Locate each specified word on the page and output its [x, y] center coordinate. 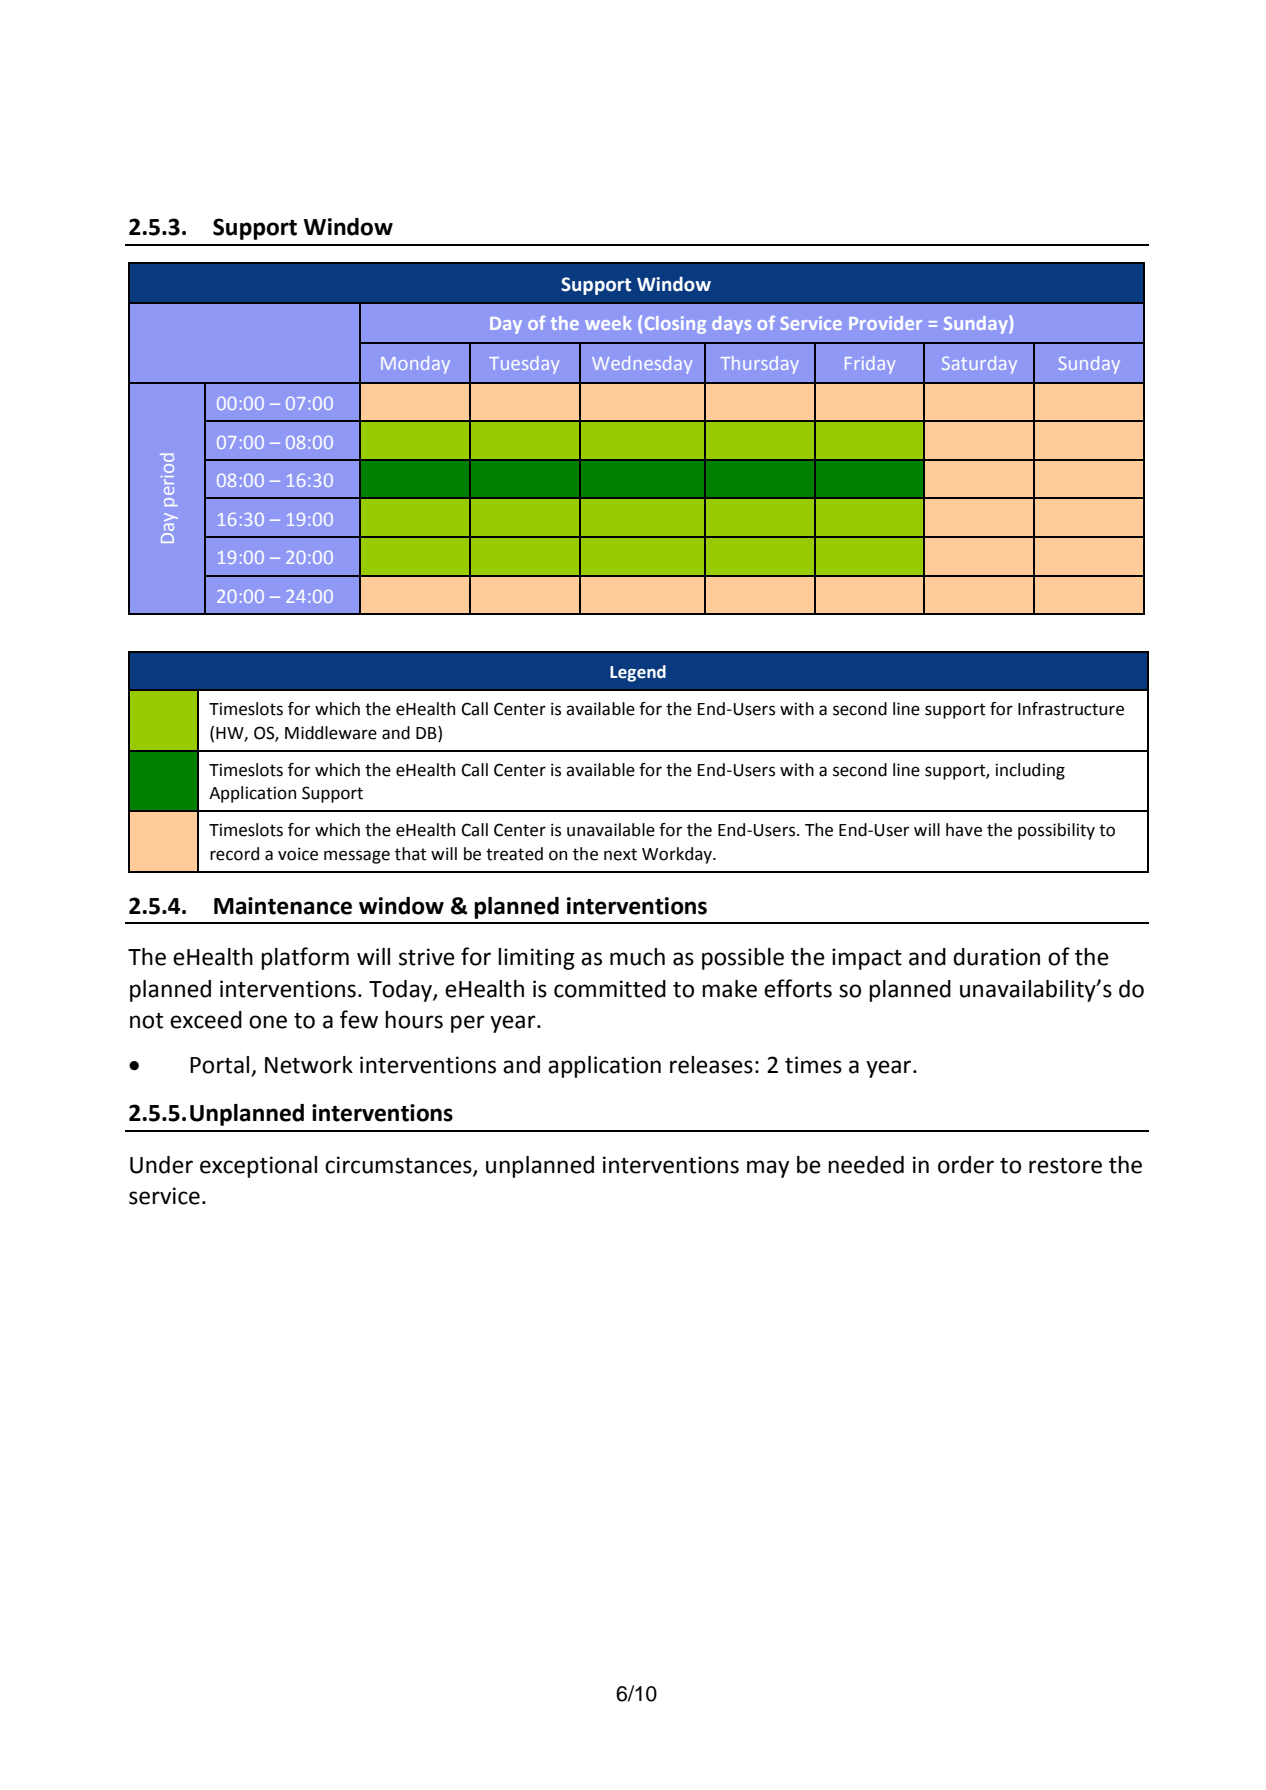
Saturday [979, 365]
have [964, 830]
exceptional [258, 1167]
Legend [638, 673]
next [620, 854]
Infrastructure [1071, 709]
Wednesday [642, 365]
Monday [415, 365]
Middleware [331, 733]
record [234, 854]
